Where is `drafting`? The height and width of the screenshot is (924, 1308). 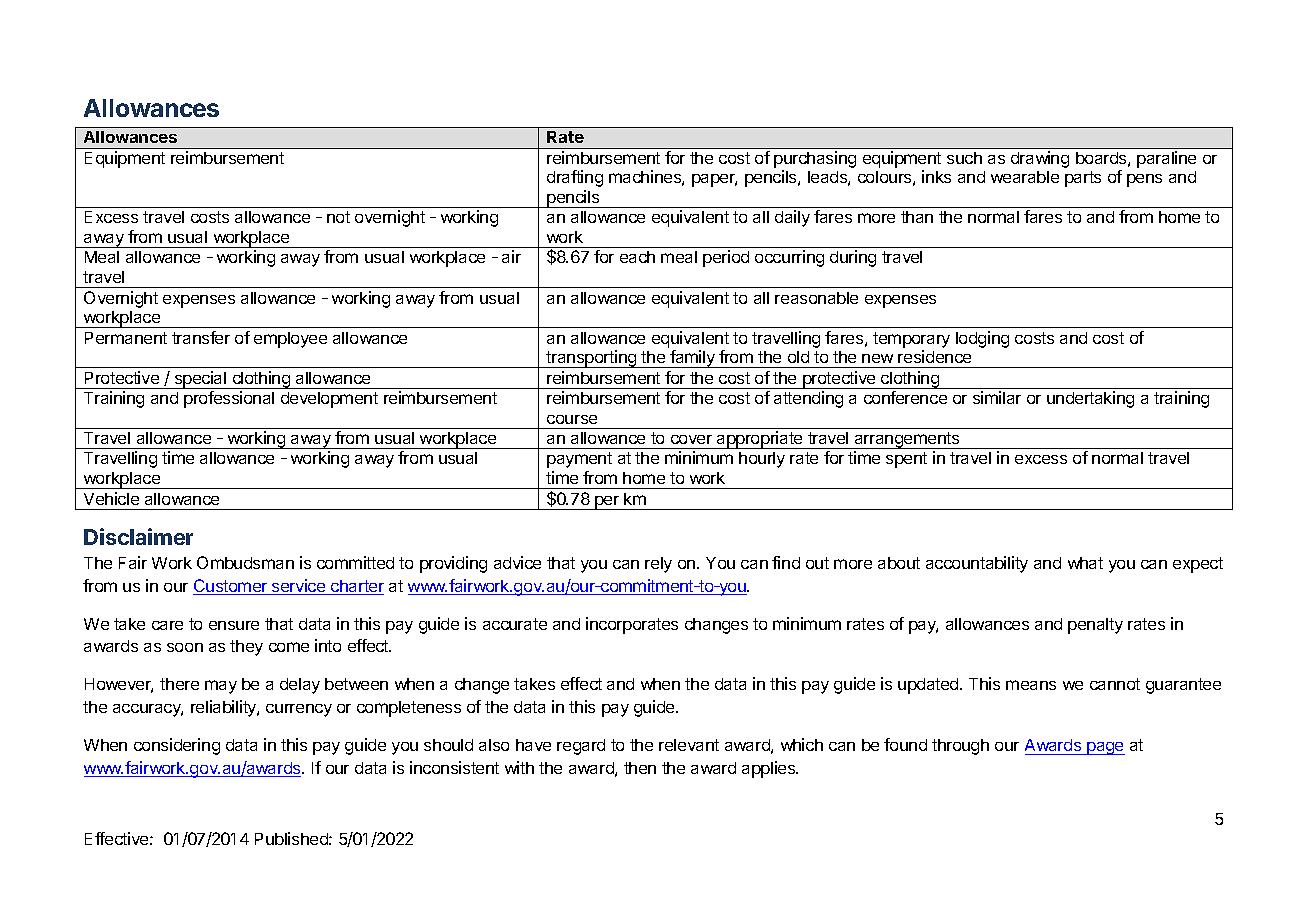 drafting is located at coordinates (575, 178).
